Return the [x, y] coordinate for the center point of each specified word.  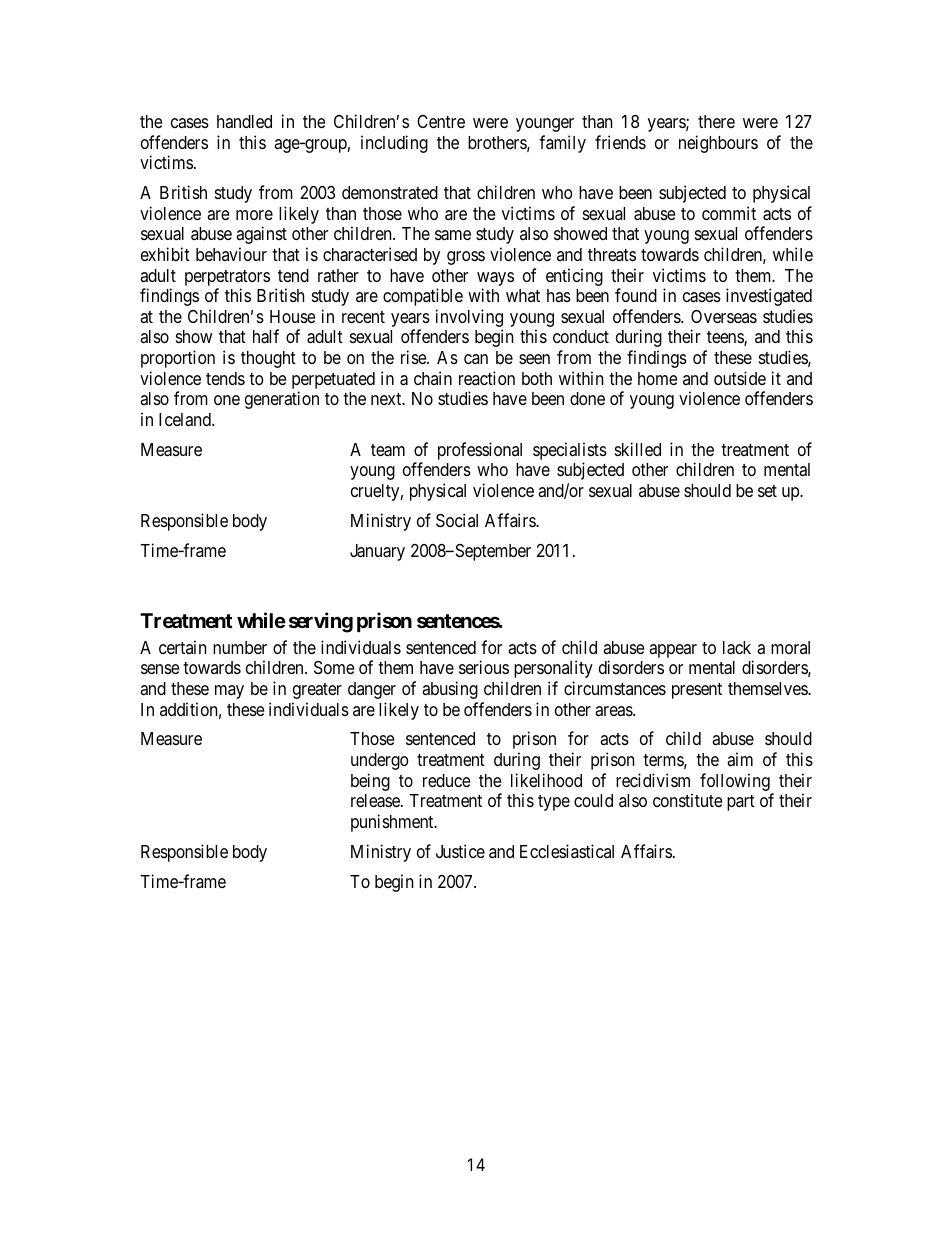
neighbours [718, 144]
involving [469, 319]
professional [480, 451]
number [240, 647]
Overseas [724, 316]
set [767, 491]
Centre [441, 121]
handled [244, 121]
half [266, 336]
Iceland [186, 419]
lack [737, 648]
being [370, 782]
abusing [450, 690]
